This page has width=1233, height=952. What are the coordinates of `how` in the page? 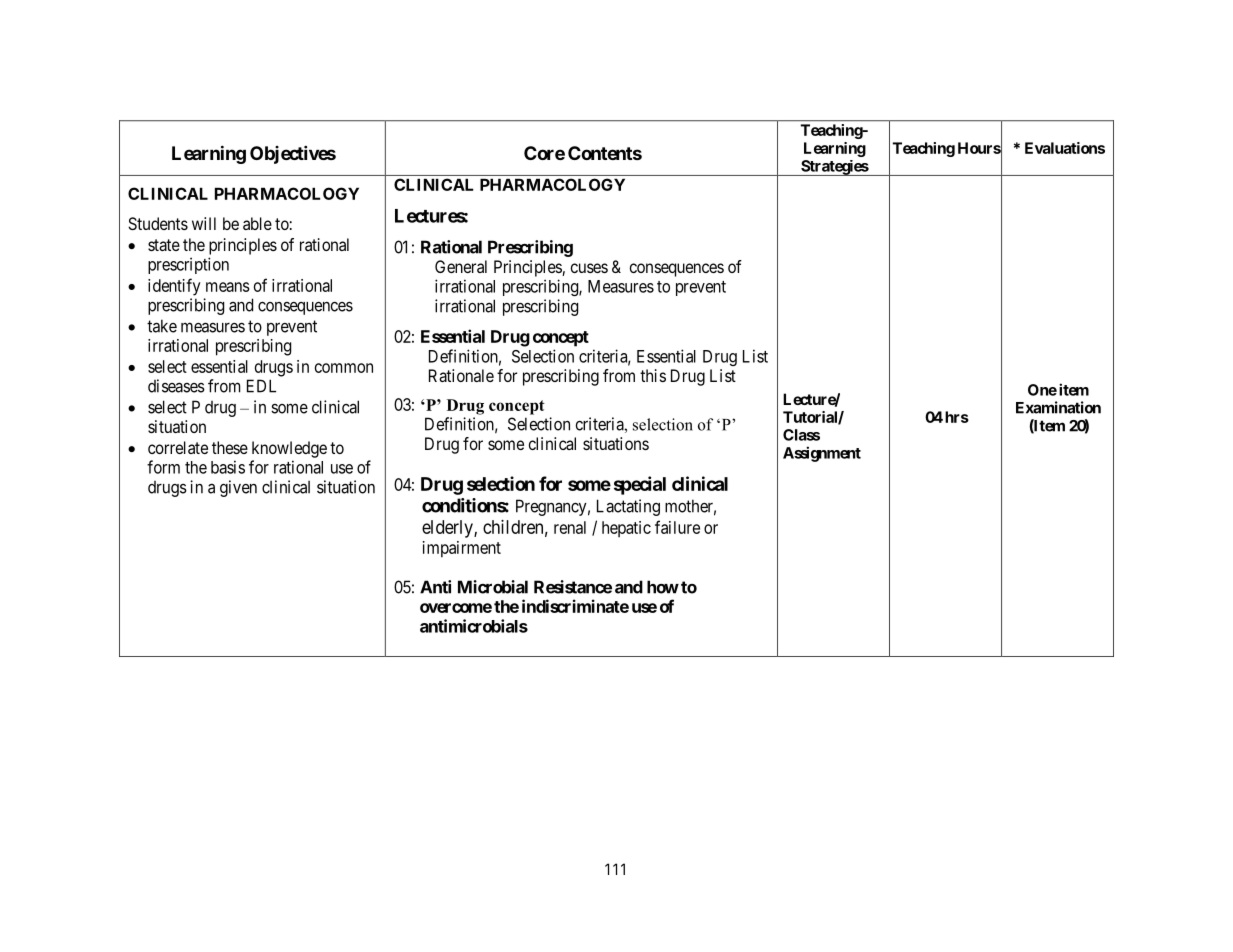 It's located at (663, 587).
